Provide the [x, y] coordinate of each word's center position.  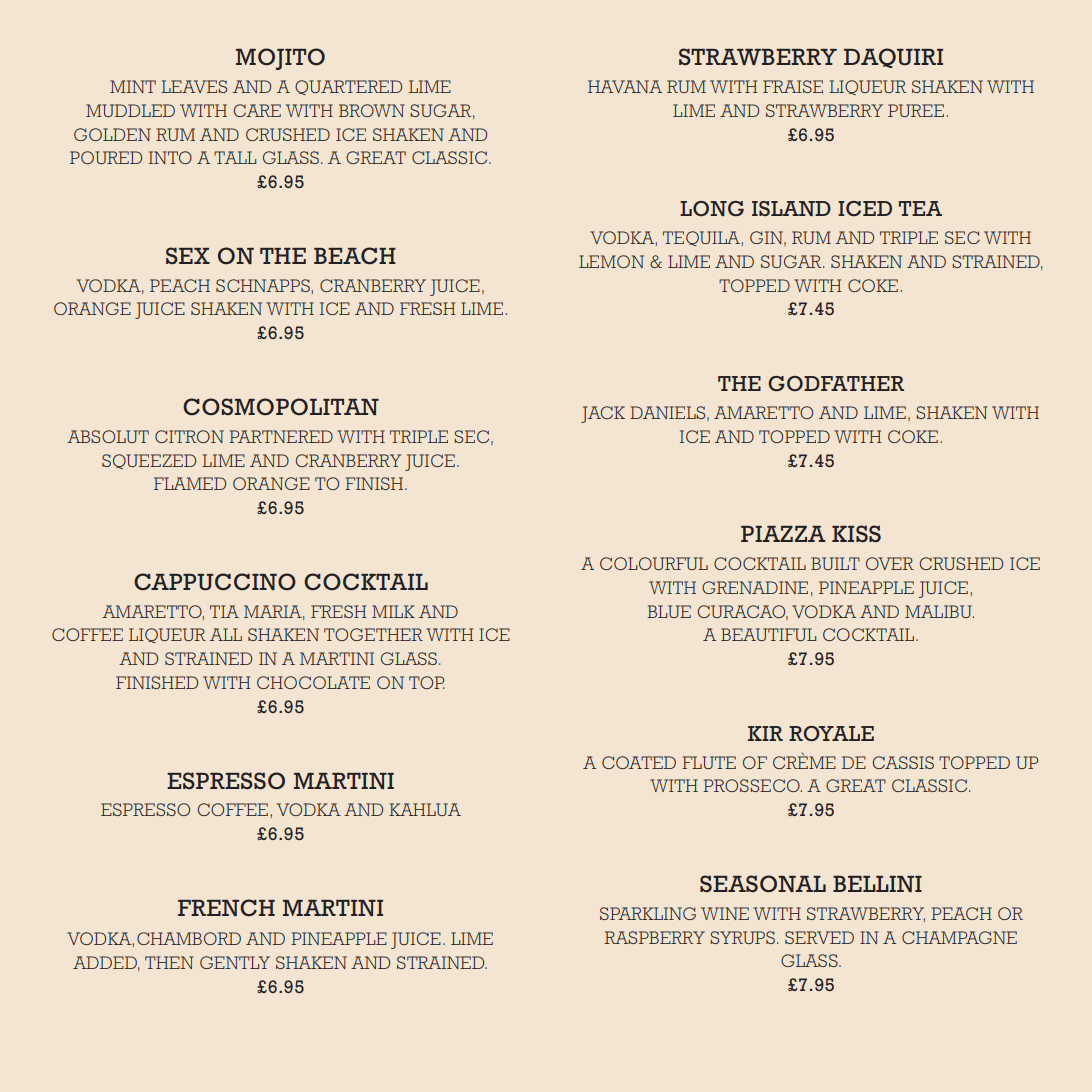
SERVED [819, 937]
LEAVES [194, 86]
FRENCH [226, 908]
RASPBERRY [654, 937]
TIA [224, 611]
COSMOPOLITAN [281, 407]
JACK [603, 414]
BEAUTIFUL [768, 634]
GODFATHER [836, 384]
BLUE [669, 611]
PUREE [916, 110]
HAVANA [625, 86]
